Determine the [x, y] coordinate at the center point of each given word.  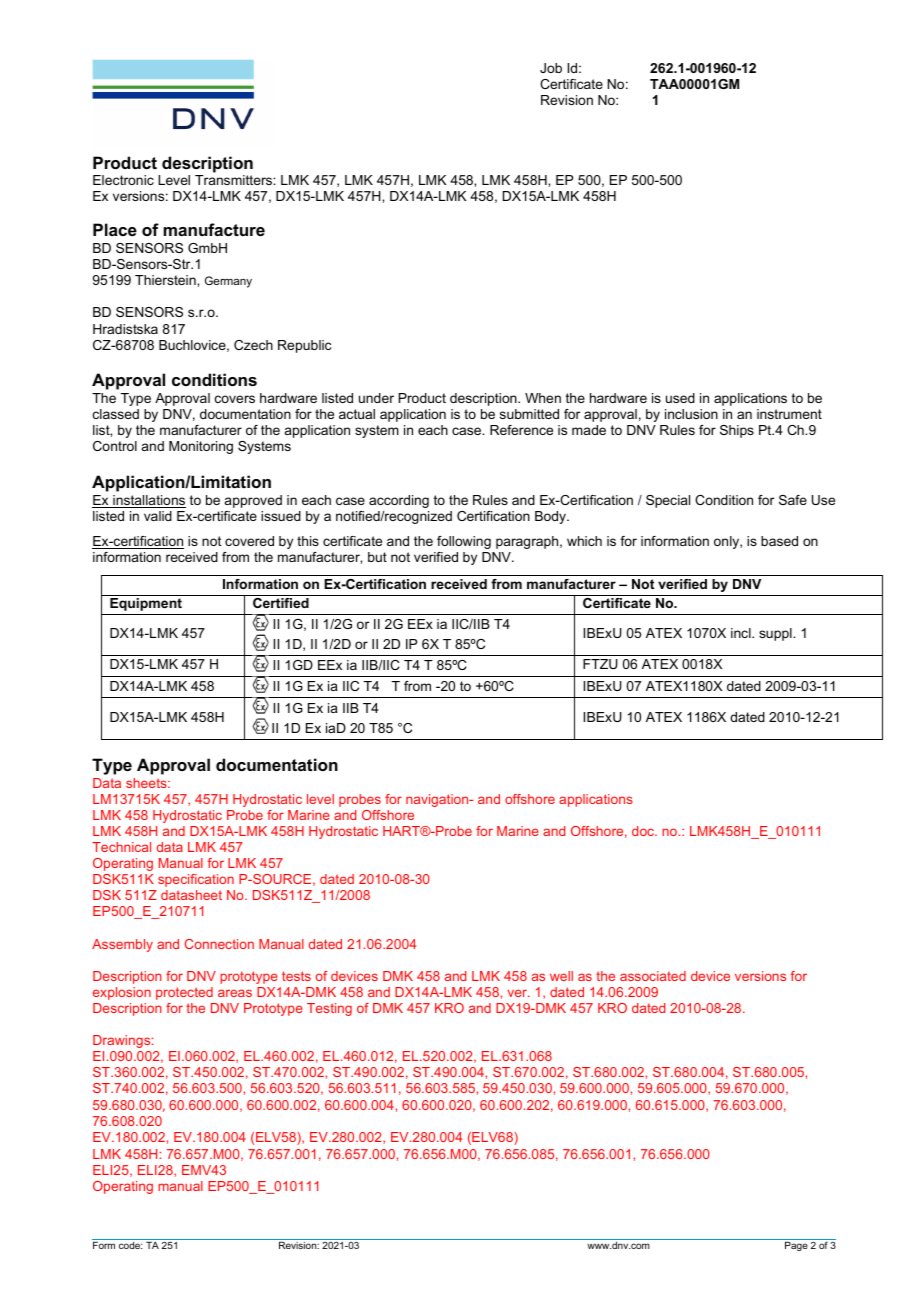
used [680, 398]
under [376, 398]
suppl [776, 634]
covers [235, 399]
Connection [219, 944]
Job [551, 68]
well [561, 976]
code [130, 1245]
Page [796, 1246]
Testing [329, 1009]
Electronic [123, 180]
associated [653, 976]
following [464, 542]
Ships [737, 431]
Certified [281, 603]
